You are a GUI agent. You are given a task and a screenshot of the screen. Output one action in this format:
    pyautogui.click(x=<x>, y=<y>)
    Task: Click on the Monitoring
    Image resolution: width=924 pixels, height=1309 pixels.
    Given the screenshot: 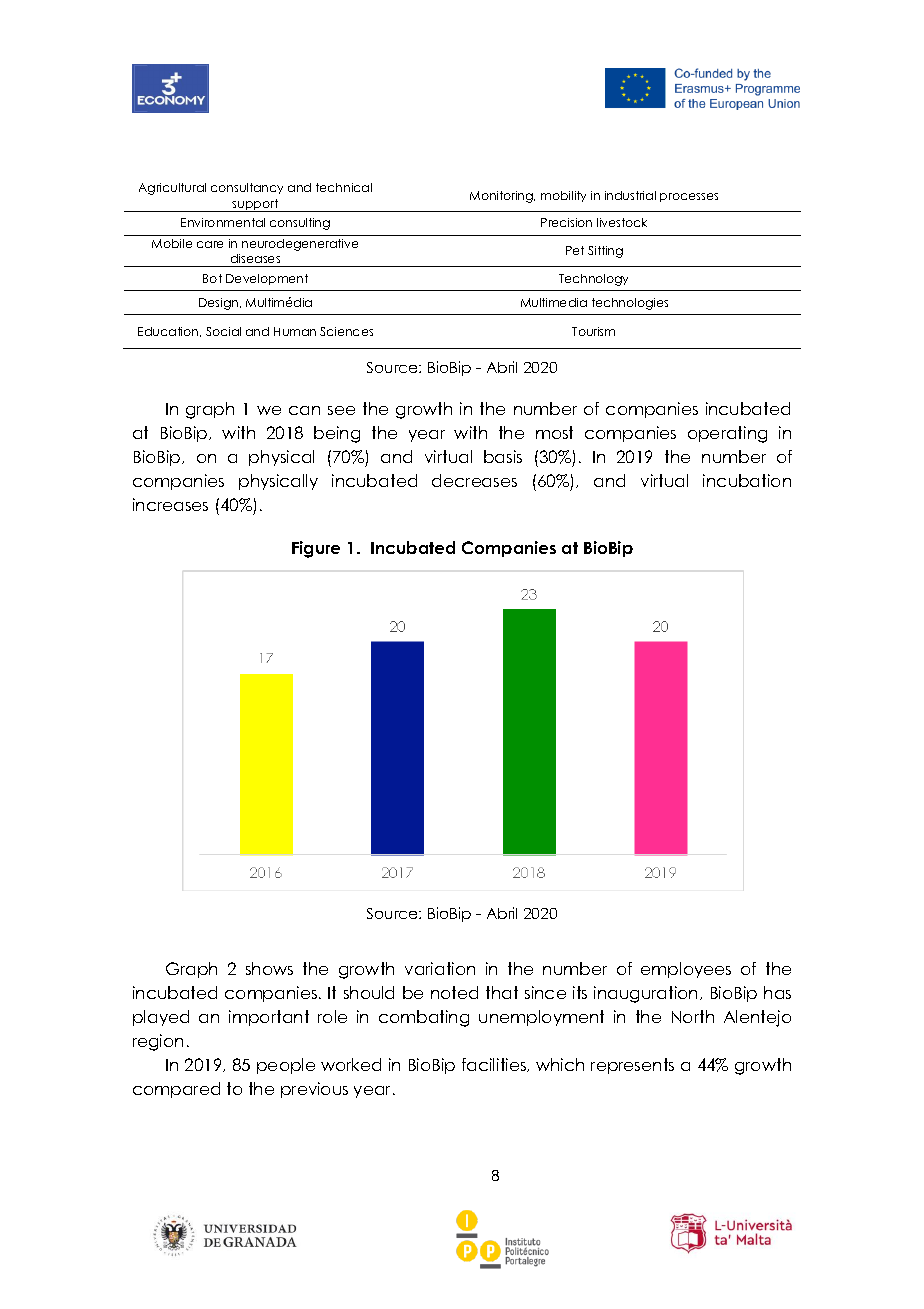 What is the action you would take?
    pyautogui.click(x=502, y=197)
